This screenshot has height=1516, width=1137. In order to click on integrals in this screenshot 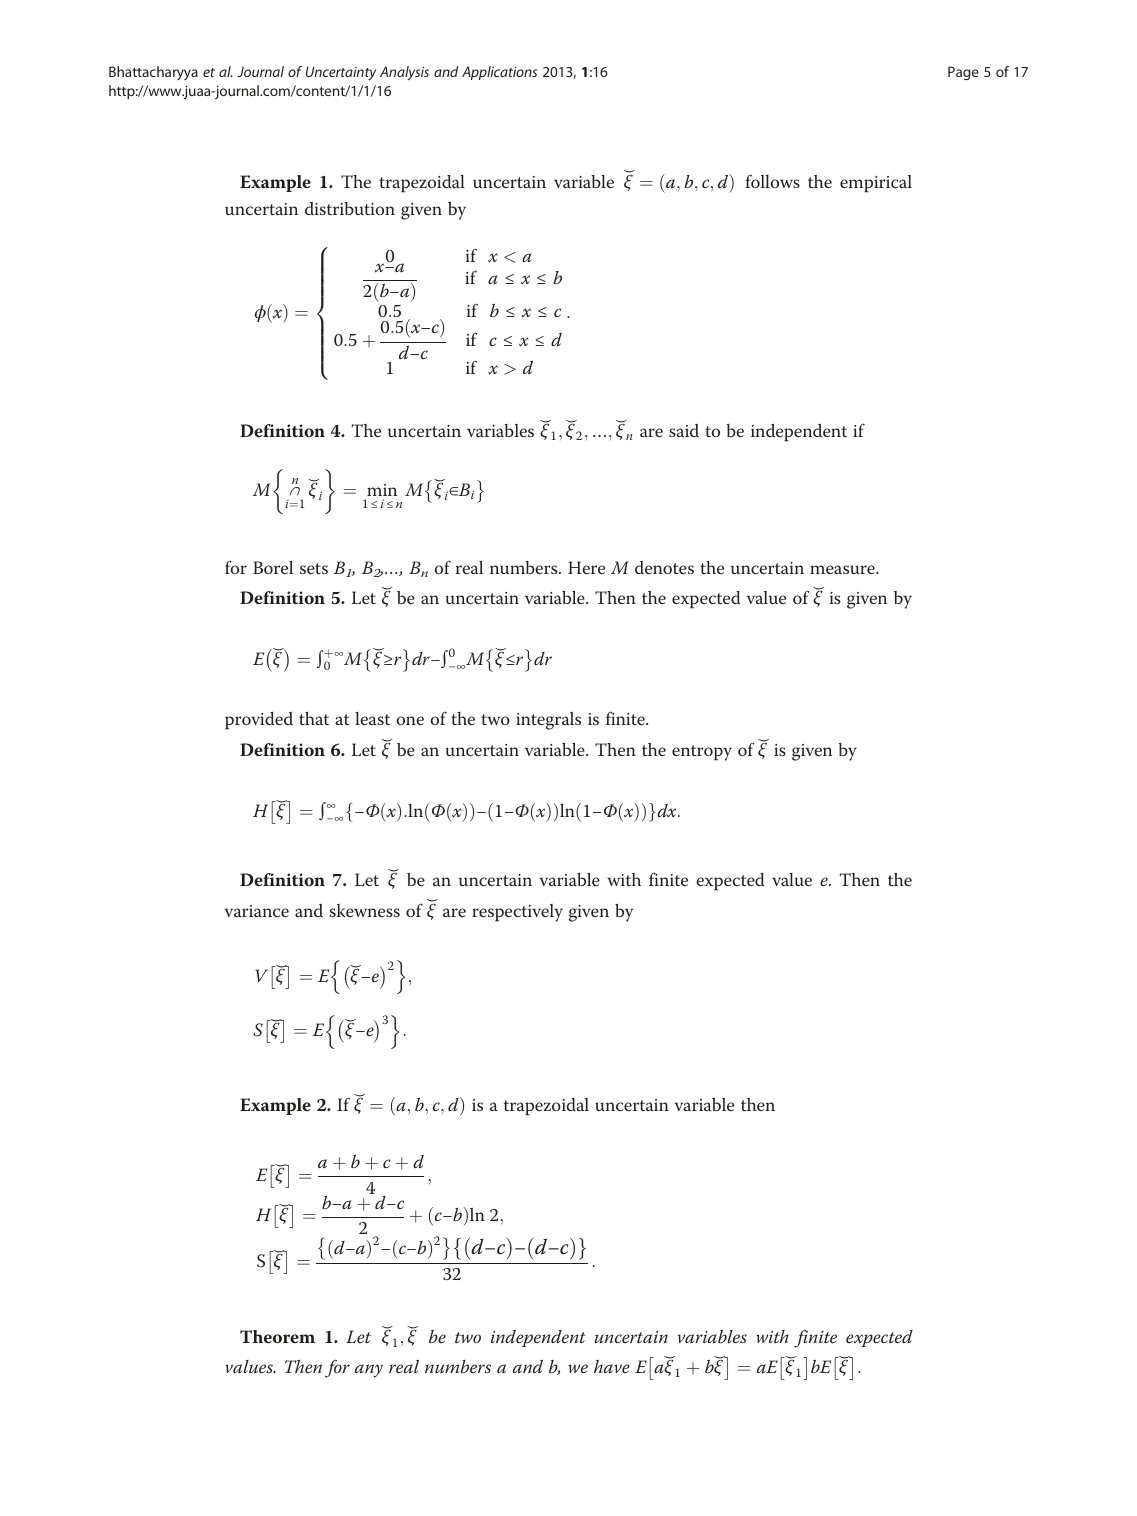, I will do `click(548, 721)`.
